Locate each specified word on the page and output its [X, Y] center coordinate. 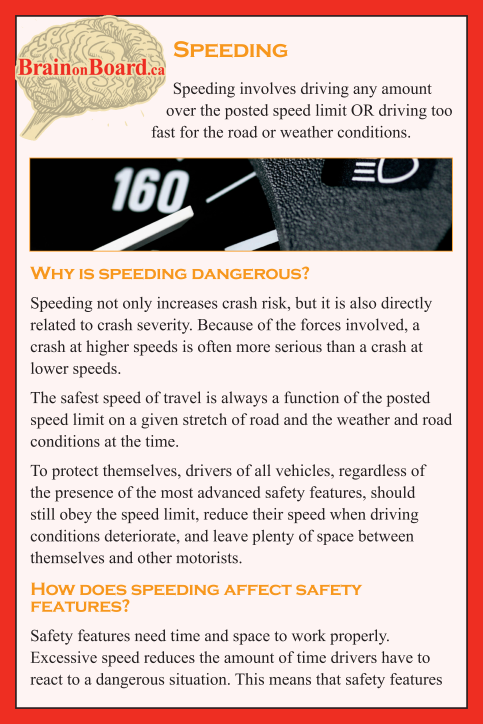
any [365, 92]
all [263, 470]
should [393, 492]
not [107, 304]
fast [163, 132]
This [249, 679]
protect [75, 473]
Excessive [64, 657]
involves [268, 88]
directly [406, 304]
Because [225, 325]
